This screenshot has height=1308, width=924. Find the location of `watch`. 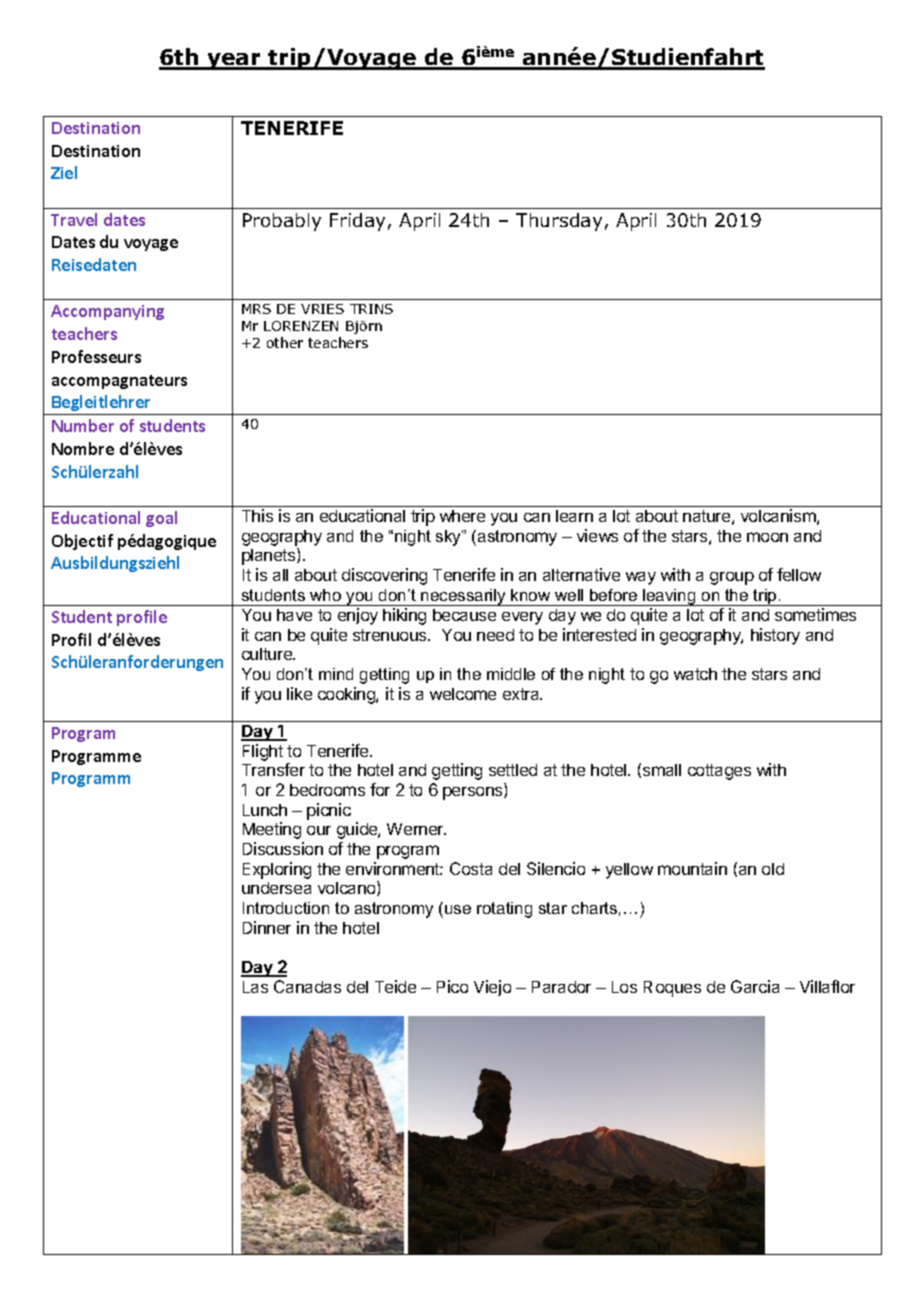

watch is located at coordinates (695, 674).
